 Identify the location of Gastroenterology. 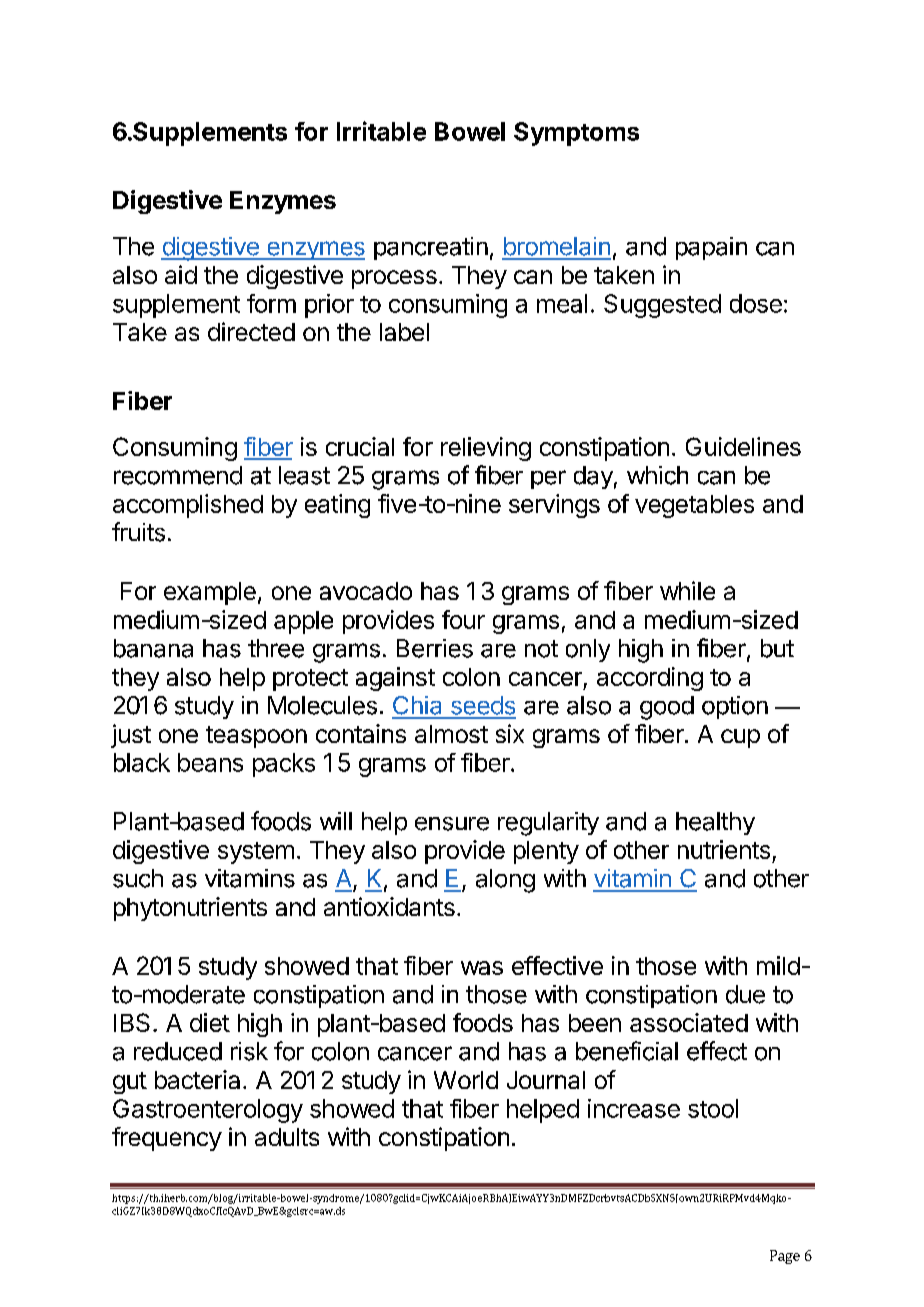
(208, 1111).
